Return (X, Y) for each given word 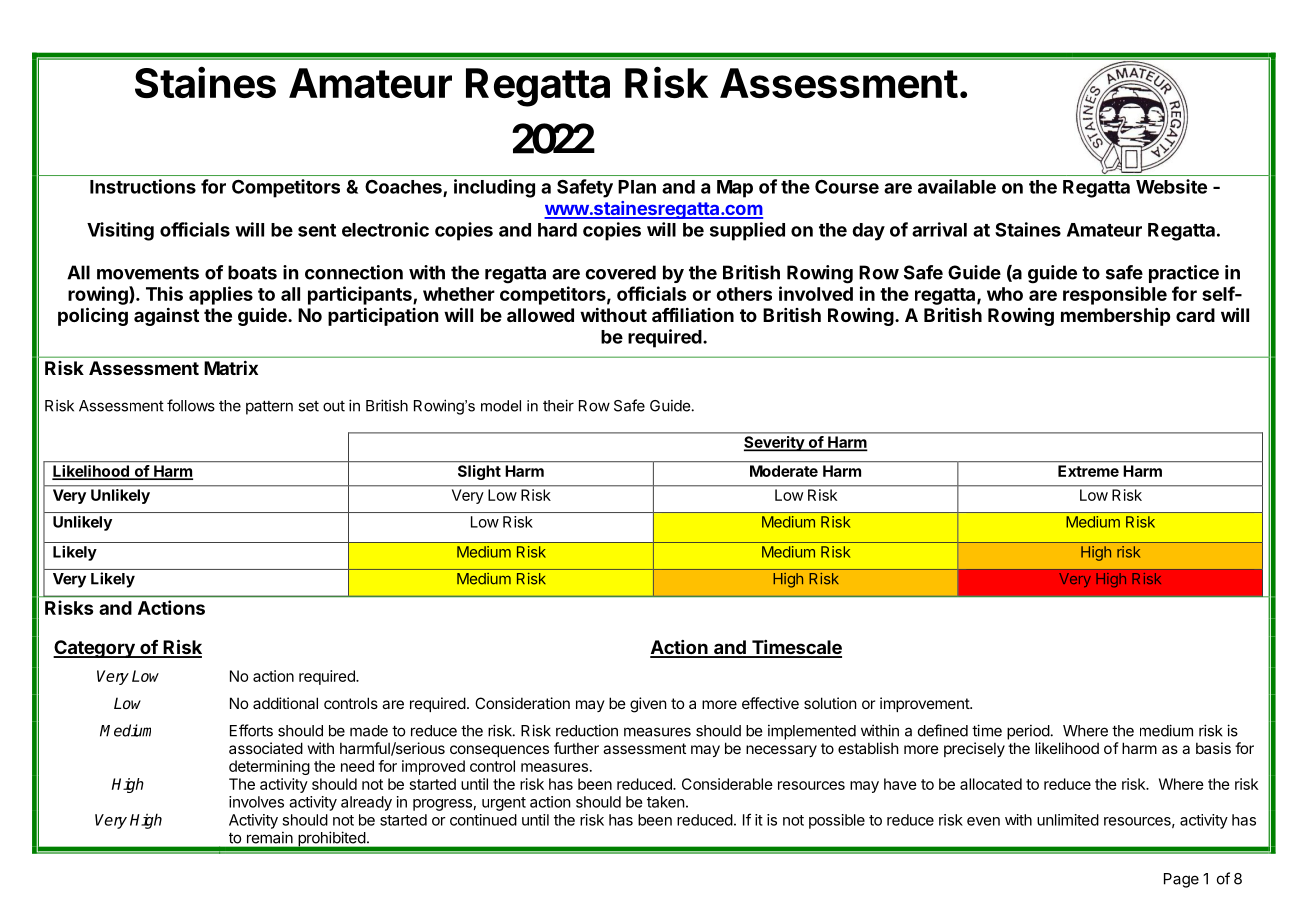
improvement (925, 704)
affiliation (693, 315)
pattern (269, 408)
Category (95, 649)
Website (1171, 186)
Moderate (784, 471)
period (1028, 732)
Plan (637, 187)
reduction (587, 730)
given (648, 705)
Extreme (1088, 471)
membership (1115, 317)
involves (256, 802)
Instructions (143, 186)
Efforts (251, 730)
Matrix (231, 368)
